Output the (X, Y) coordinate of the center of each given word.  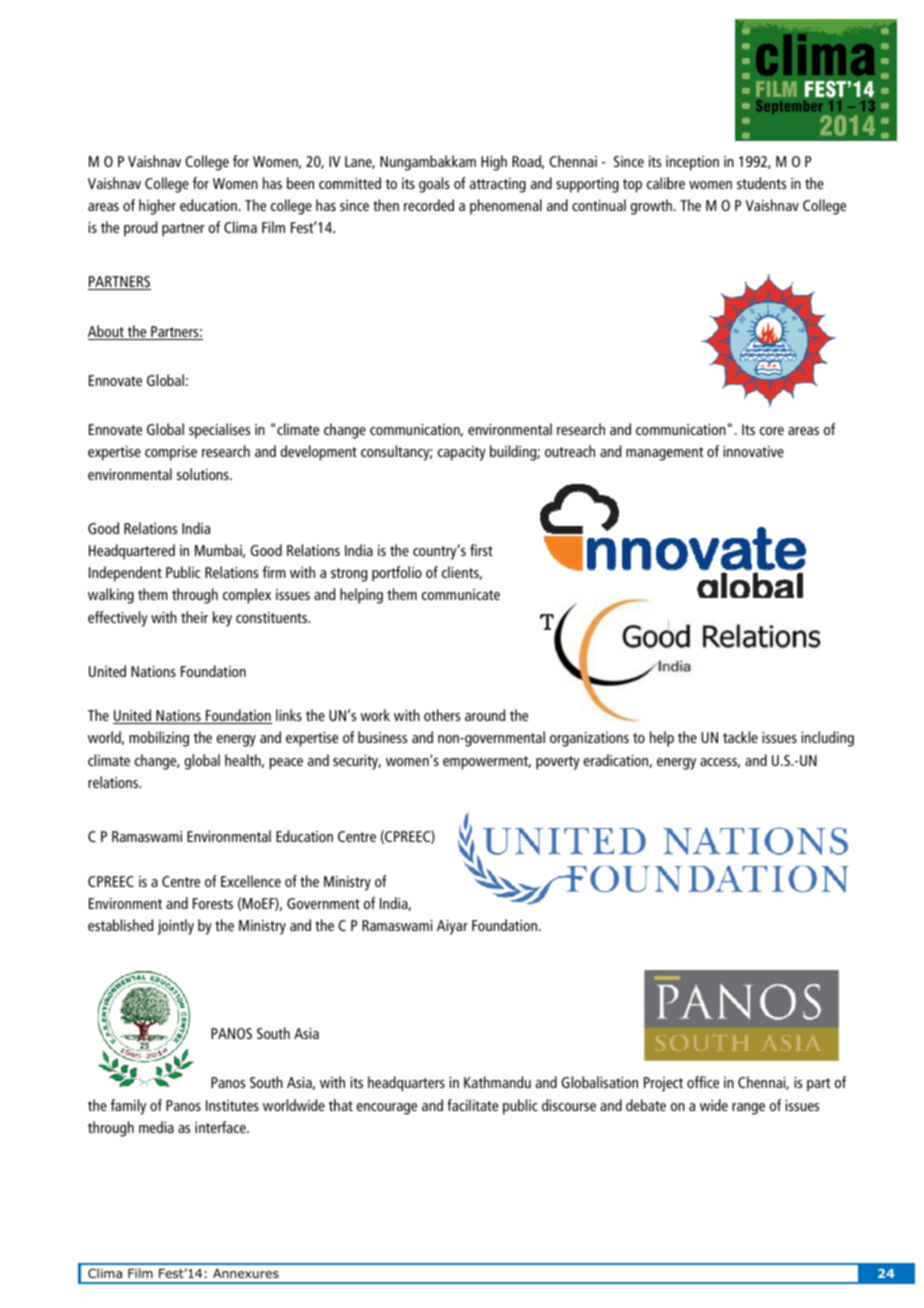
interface (221, 1127)
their (194, 617)
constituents (273, 617)
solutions (204, 474)
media (156, 1127)
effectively (118, 619)
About (107, 332)
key (222, 619)
